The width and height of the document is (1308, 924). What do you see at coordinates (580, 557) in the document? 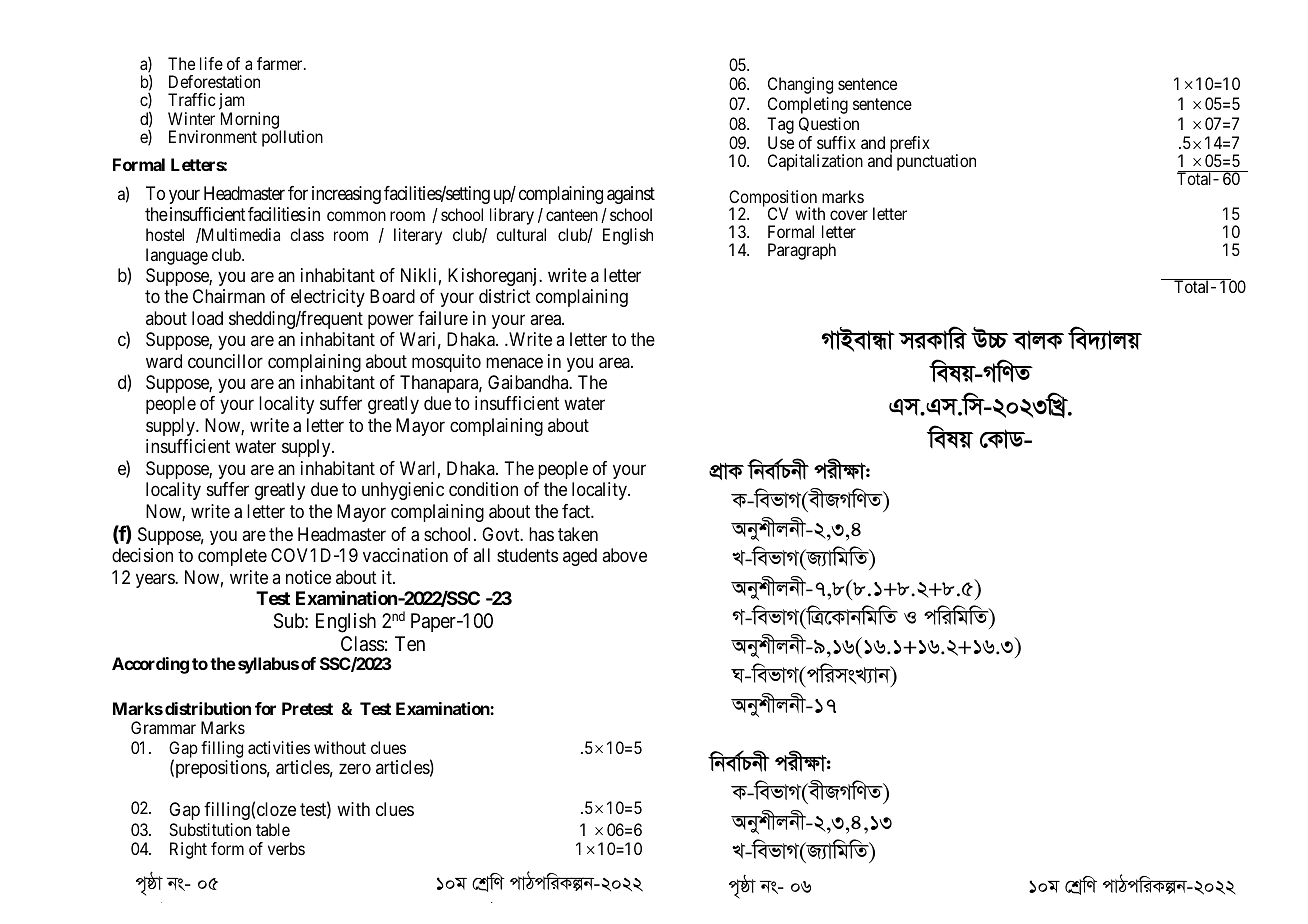
I see `aged` at bounding box center [580, 557].
